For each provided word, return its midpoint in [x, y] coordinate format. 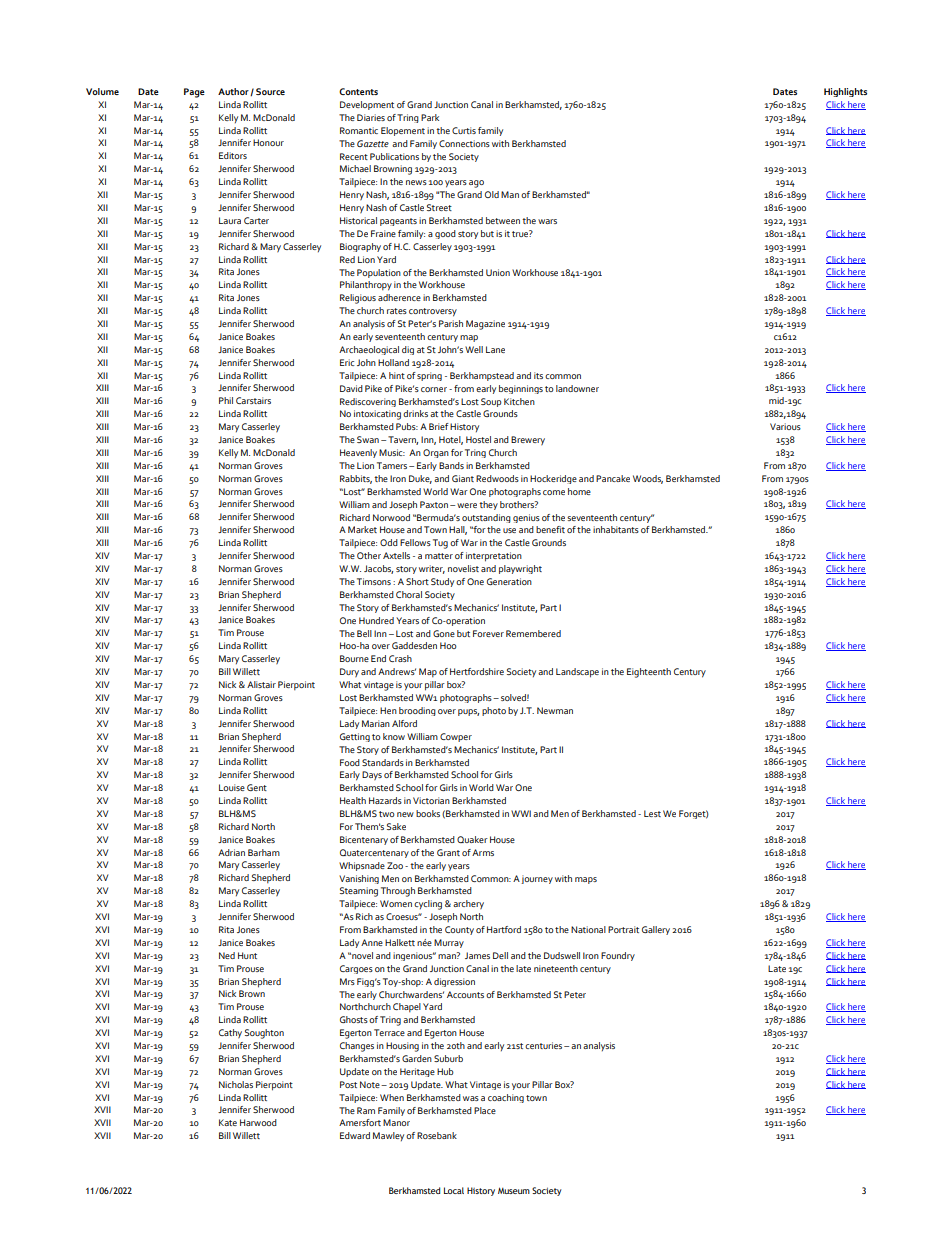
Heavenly [358, 453]
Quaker [472, 839]
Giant [463, 478]
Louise [232, 787]
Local [454, 1190]
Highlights [845, 92]
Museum [514, 1190]
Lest [652, 813]
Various [785, 426]
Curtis [464, 130]
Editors [233, 155]
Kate [228, 1122]
